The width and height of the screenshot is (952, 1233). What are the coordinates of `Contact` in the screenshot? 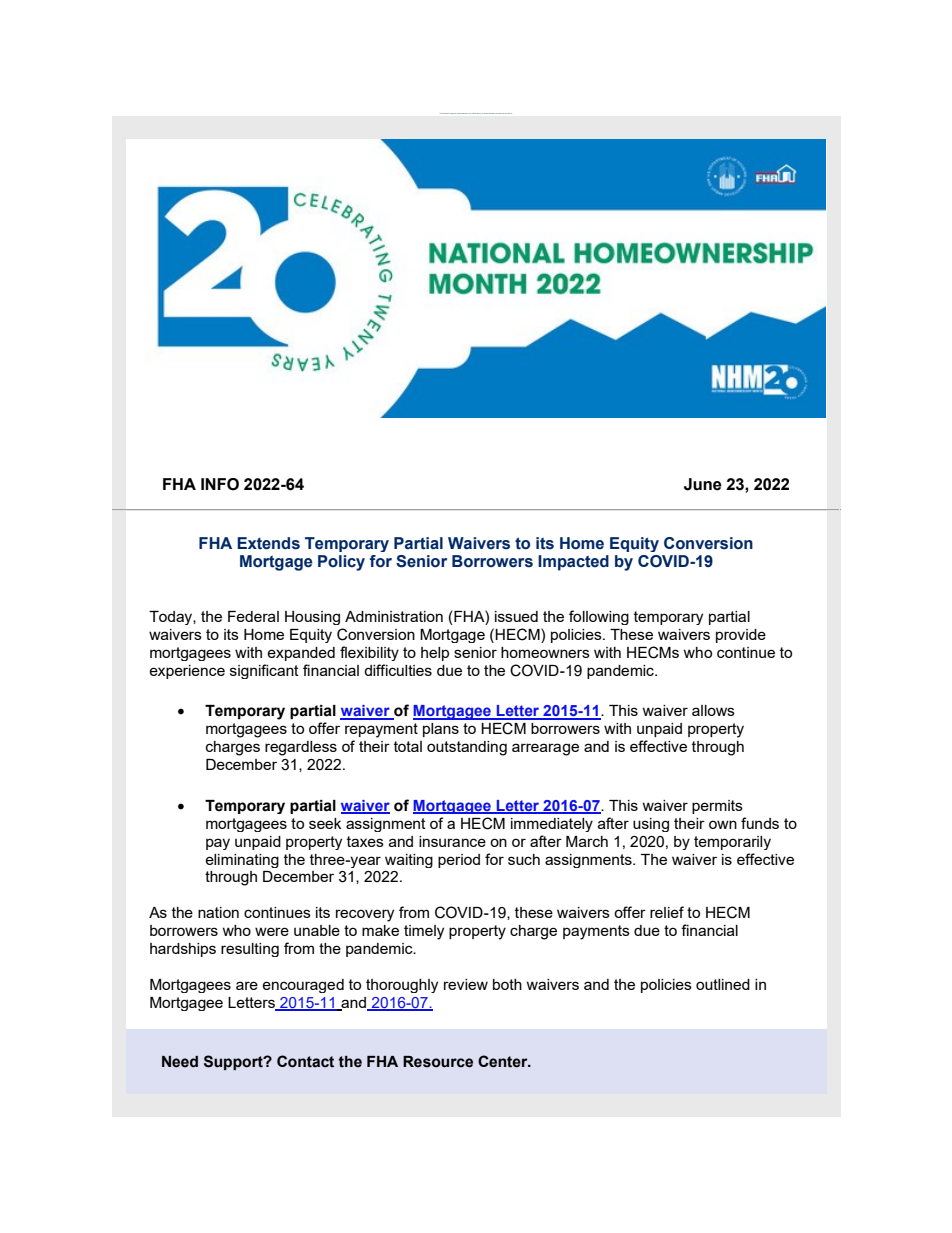 It's located at (305, 1061).
